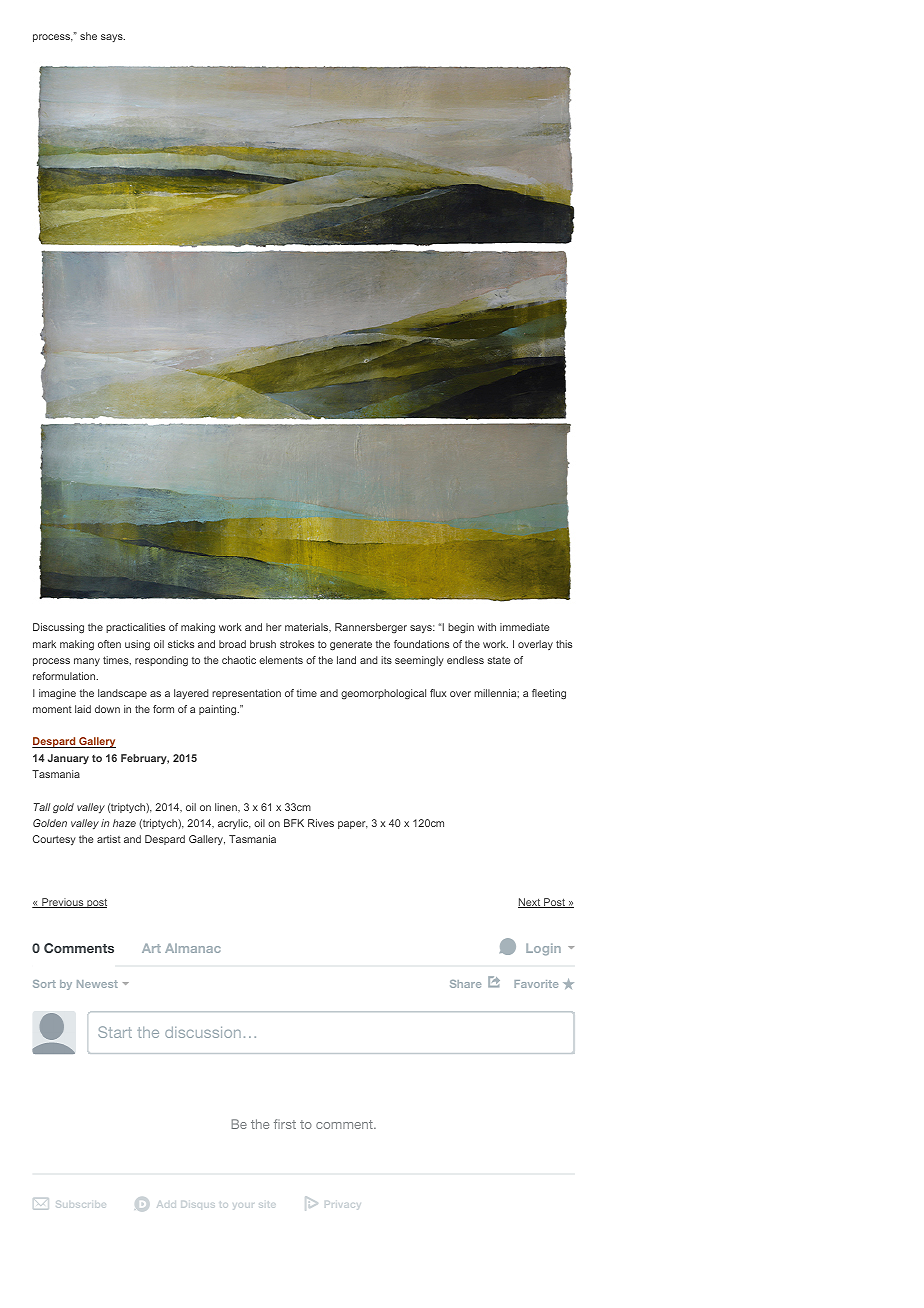 This screenshot has height=1308, width=924. I want to click on practicalities, so click(135, 628).
